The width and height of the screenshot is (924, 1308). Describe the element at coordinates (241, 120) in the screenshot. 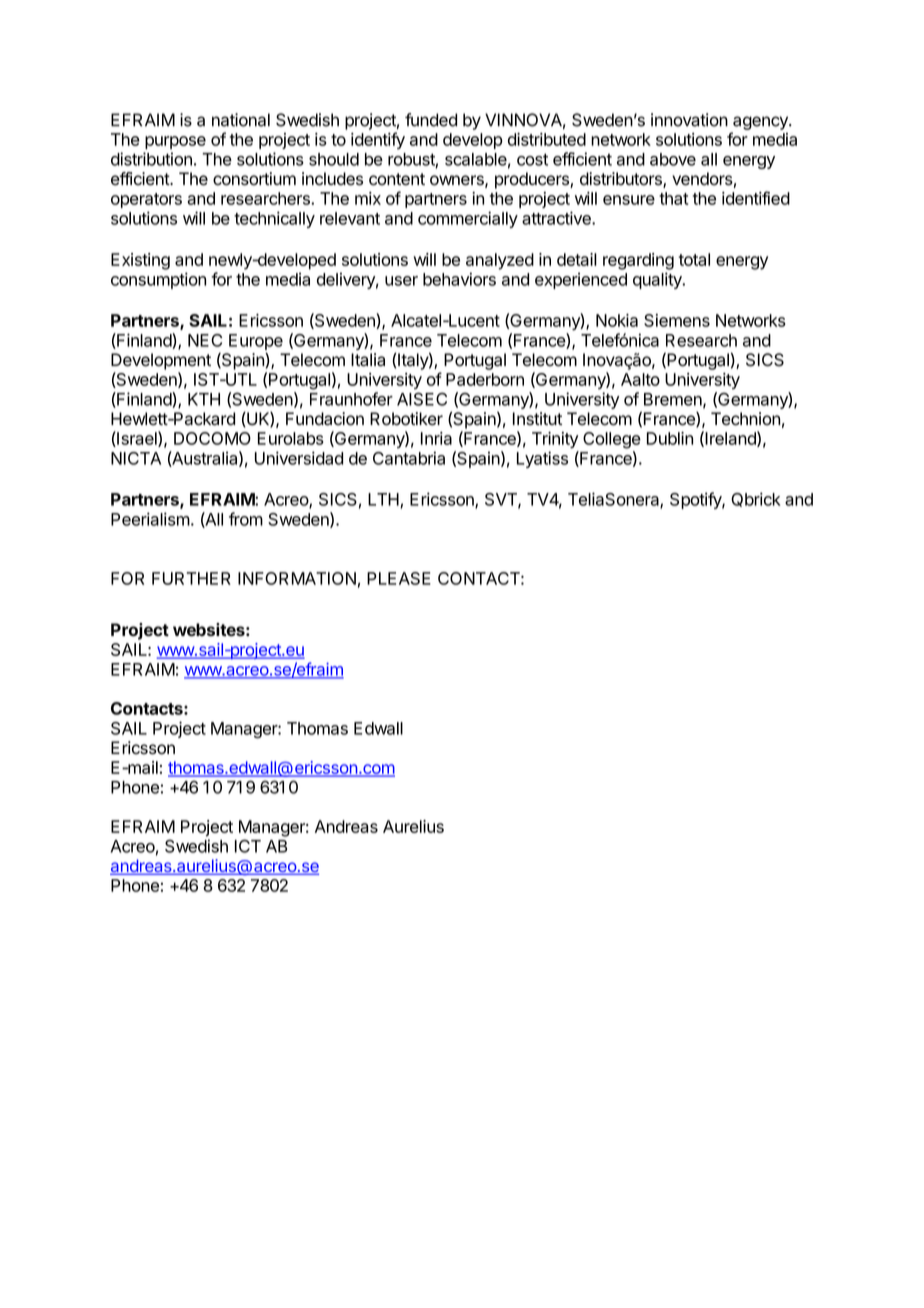

I see `national` at that location.
